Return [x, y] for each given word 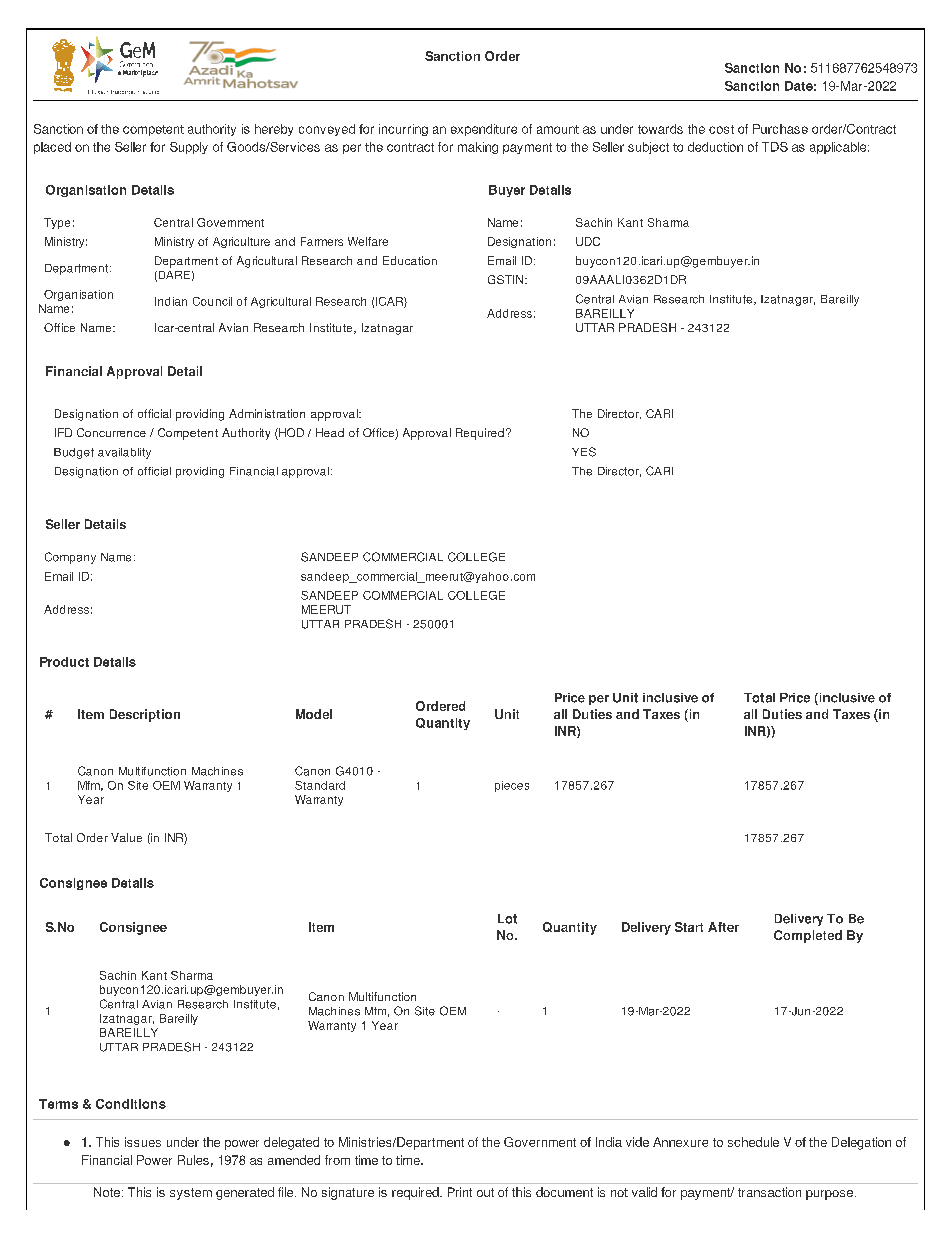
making [478, 148]
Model [314, 714]
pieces [512, 786]
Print [460, 1192]
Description [145, 715]
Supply [189, 148]
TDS [775, 147]
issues [143, 1142]
